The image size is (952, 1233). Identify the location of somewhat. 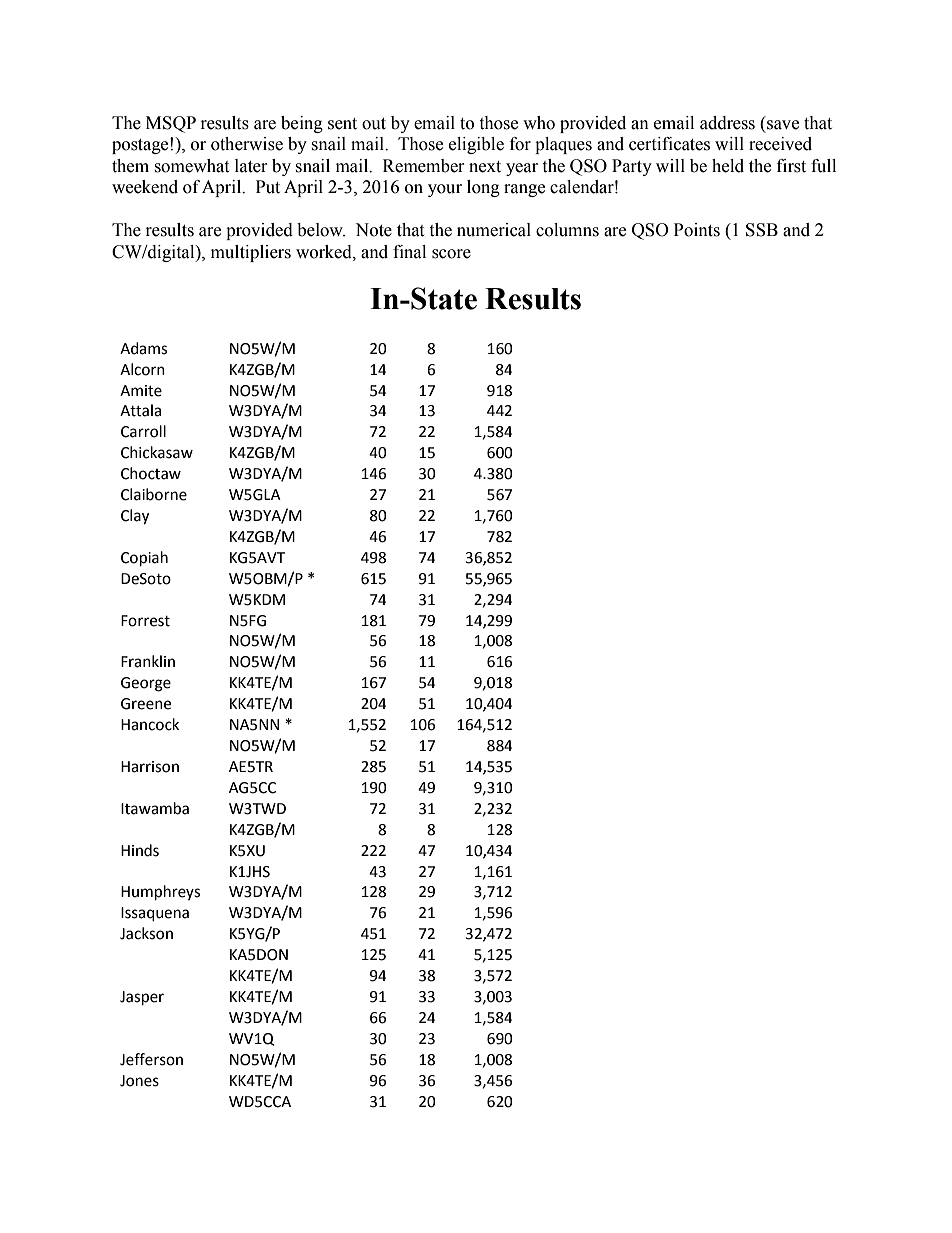
(191, 166).
